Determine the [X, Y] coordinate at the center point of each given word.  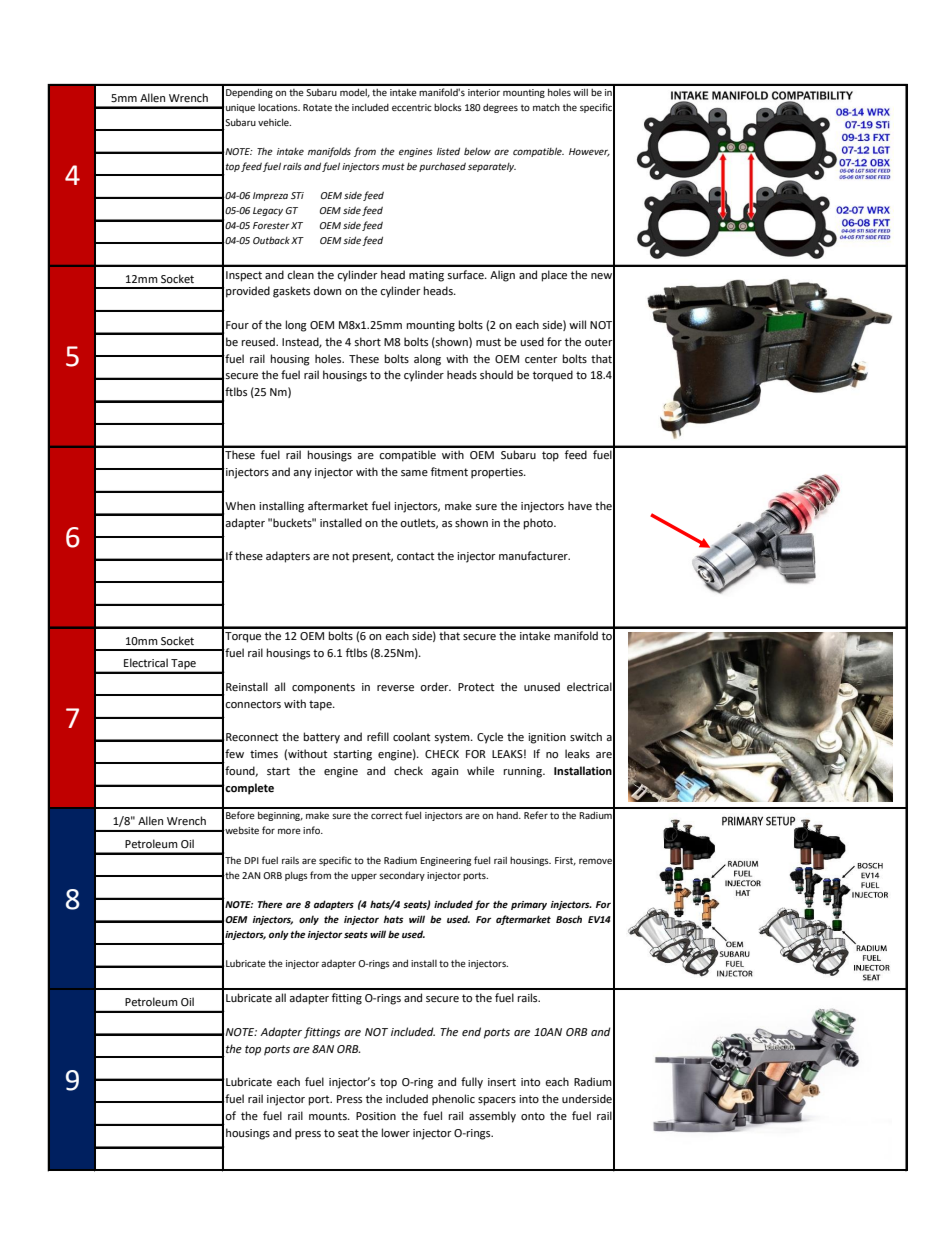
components [323, 688]
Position [376, 1116]
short [367, 341]
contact [415, 556]
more [289, 831]
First [565, 861]
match [546, 107]
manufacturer [534, 556]
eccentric [412, 107]
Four [237, 325]
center [541, 359]
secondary [402, 876]
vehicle [274, 122]
